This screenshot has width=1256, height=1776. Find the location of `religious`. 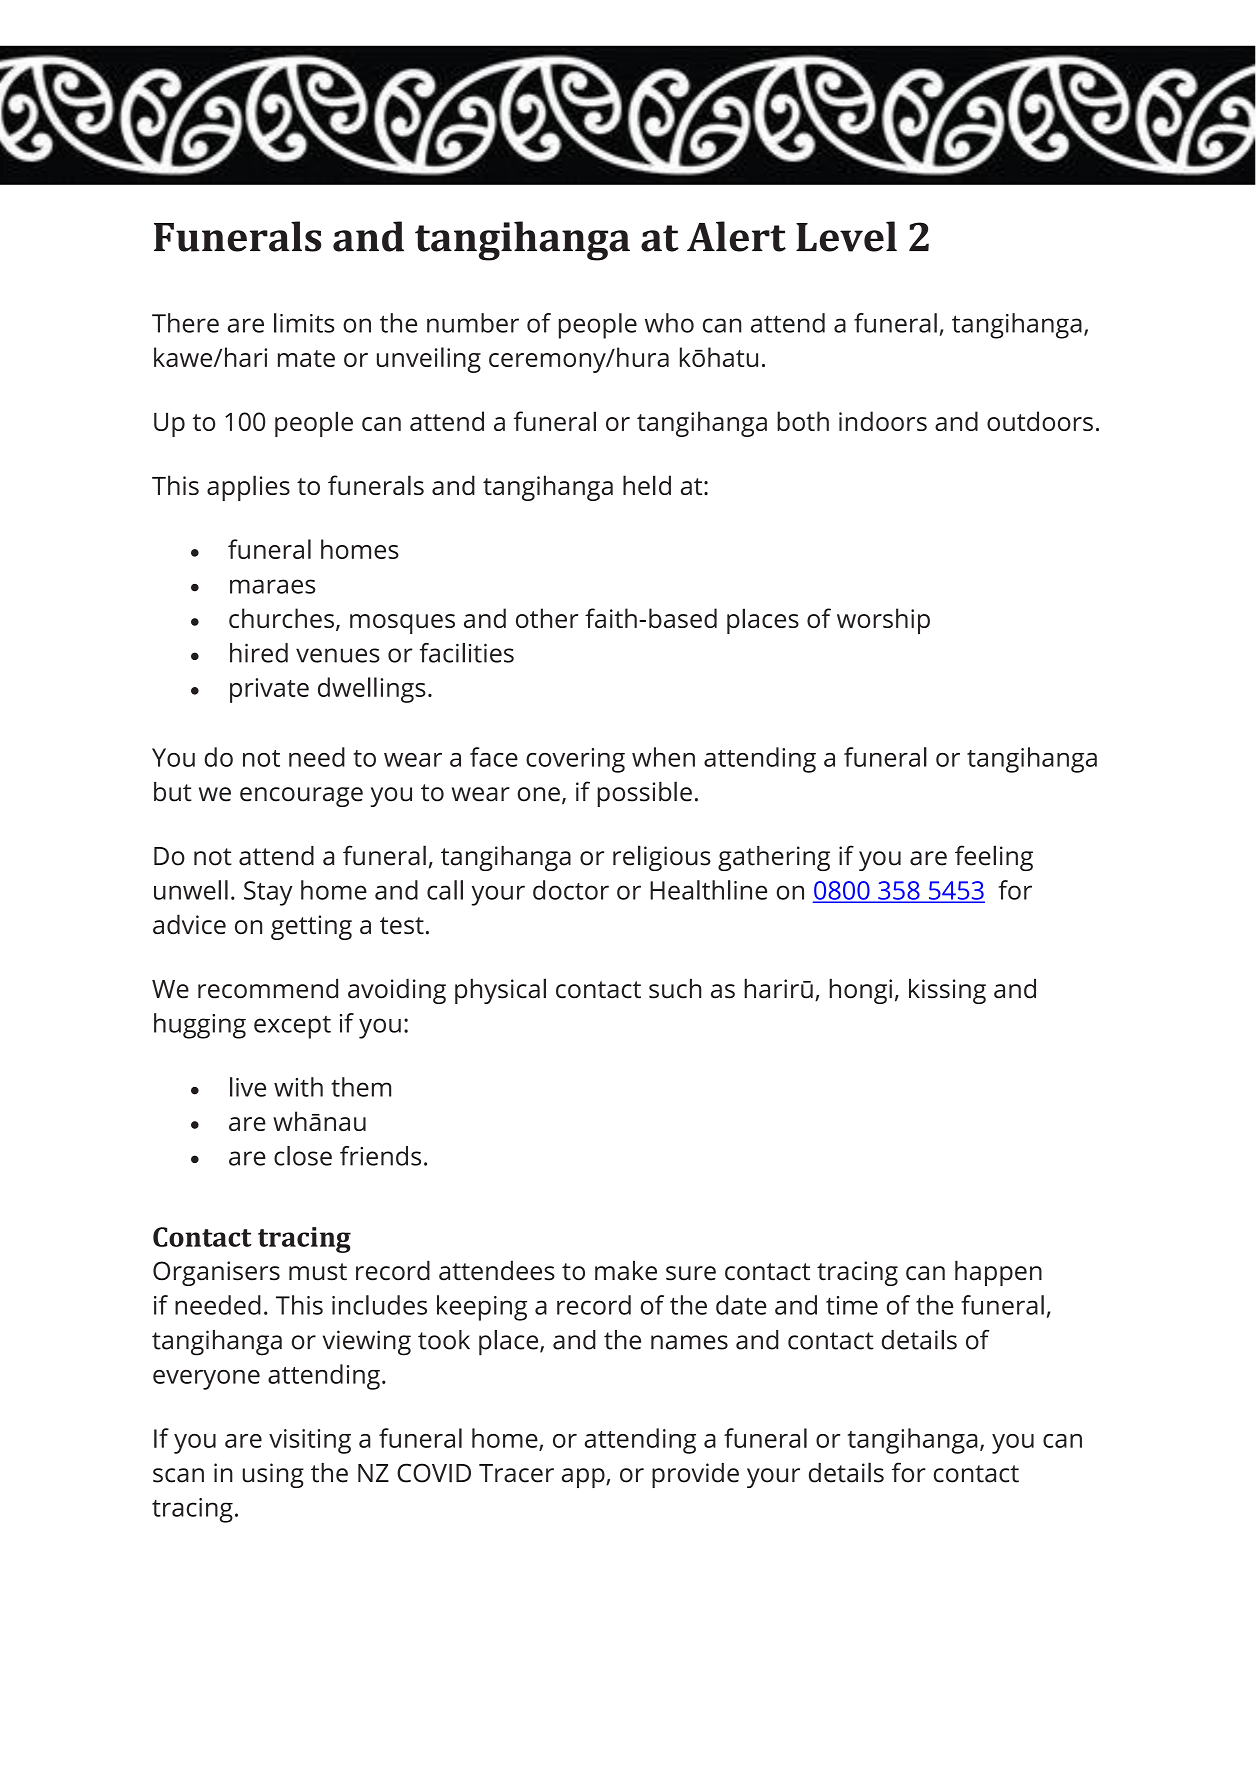

religious is located at coordinates (662, 858).
